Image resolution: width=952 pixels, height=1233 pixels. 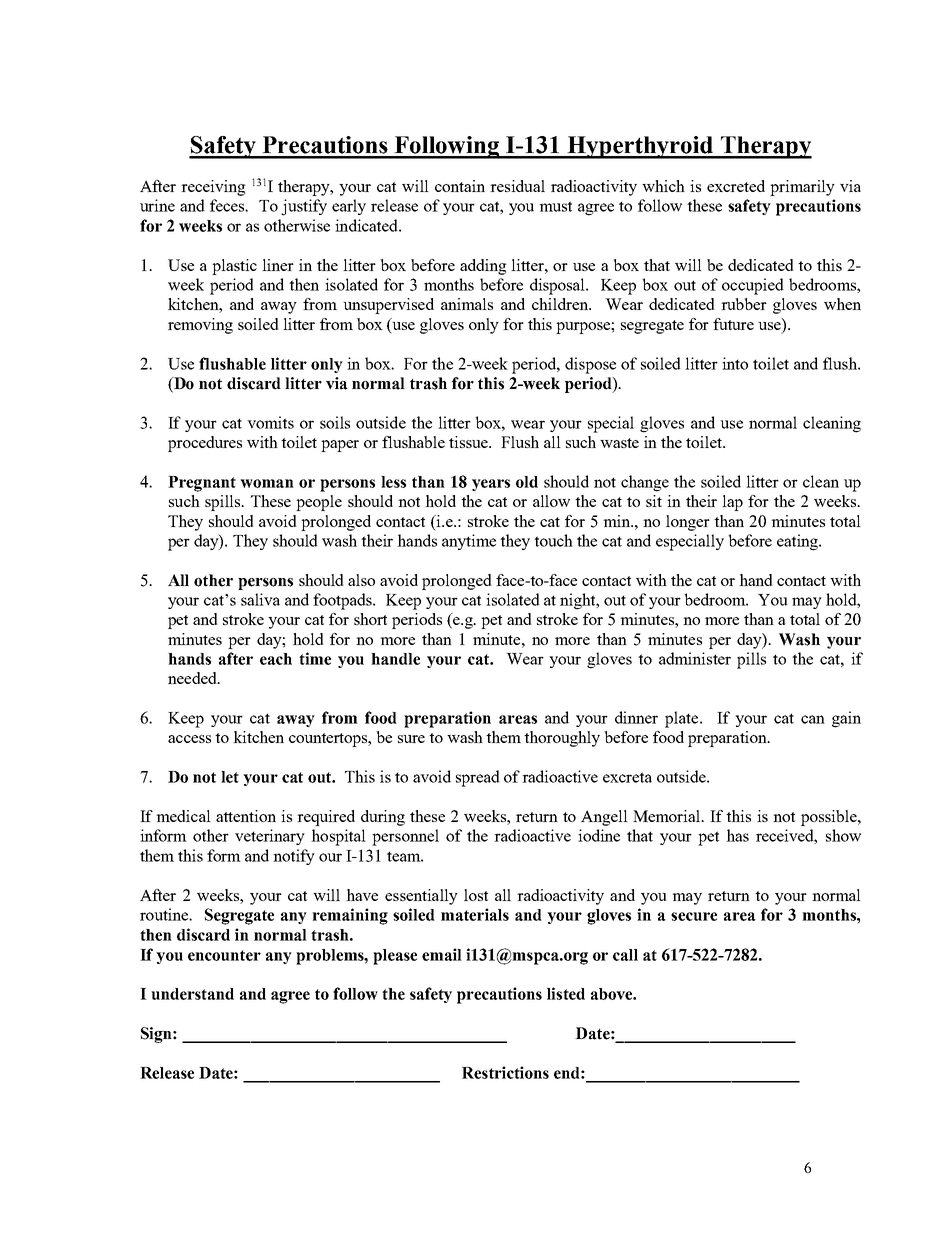 What do you see at coordinates (813, 719) in the screenshot?
I see `can` at bounding box center [813, 719].
